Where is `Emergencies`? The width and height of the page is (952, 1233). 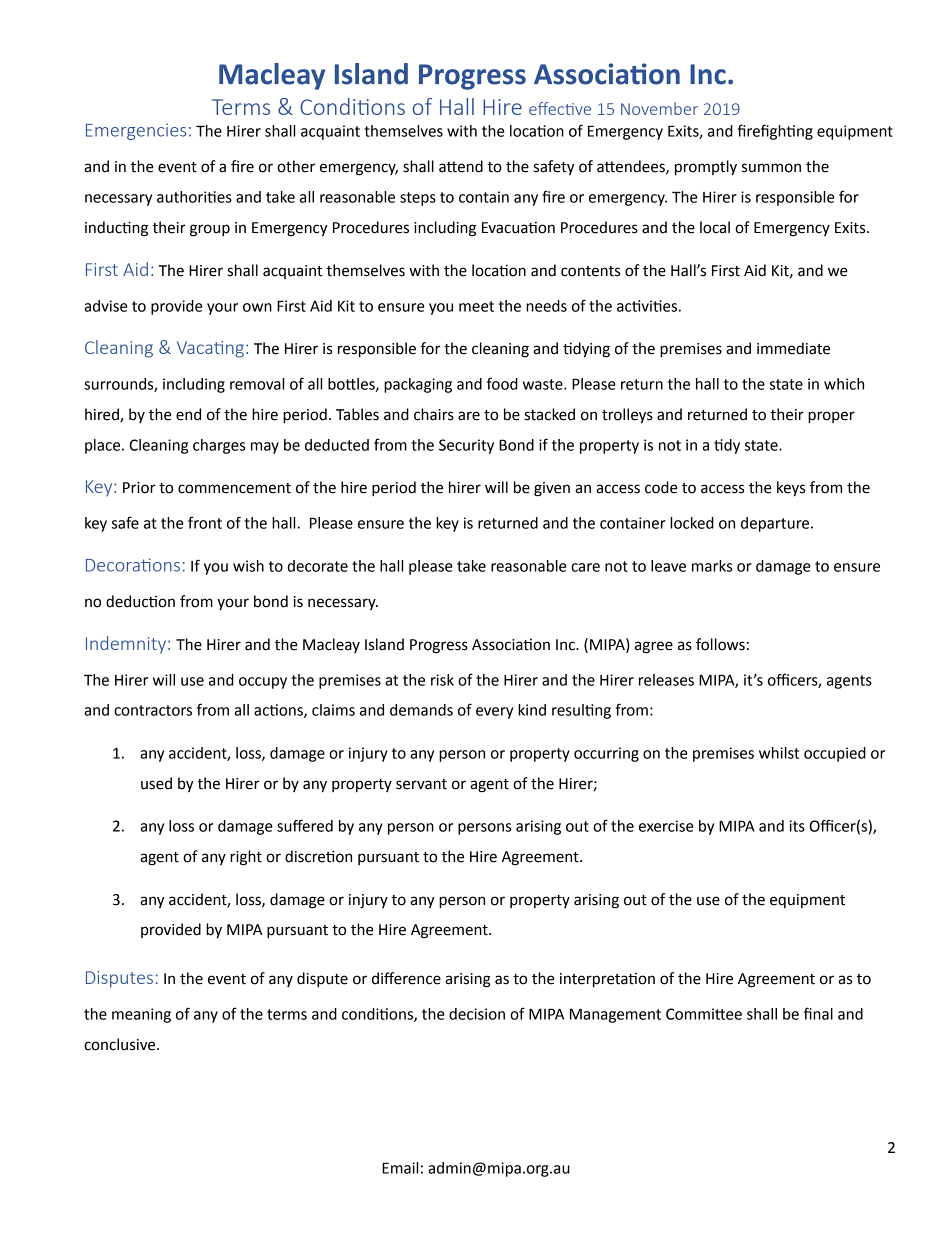
Emergencies is located at coordinates (136, 131).
